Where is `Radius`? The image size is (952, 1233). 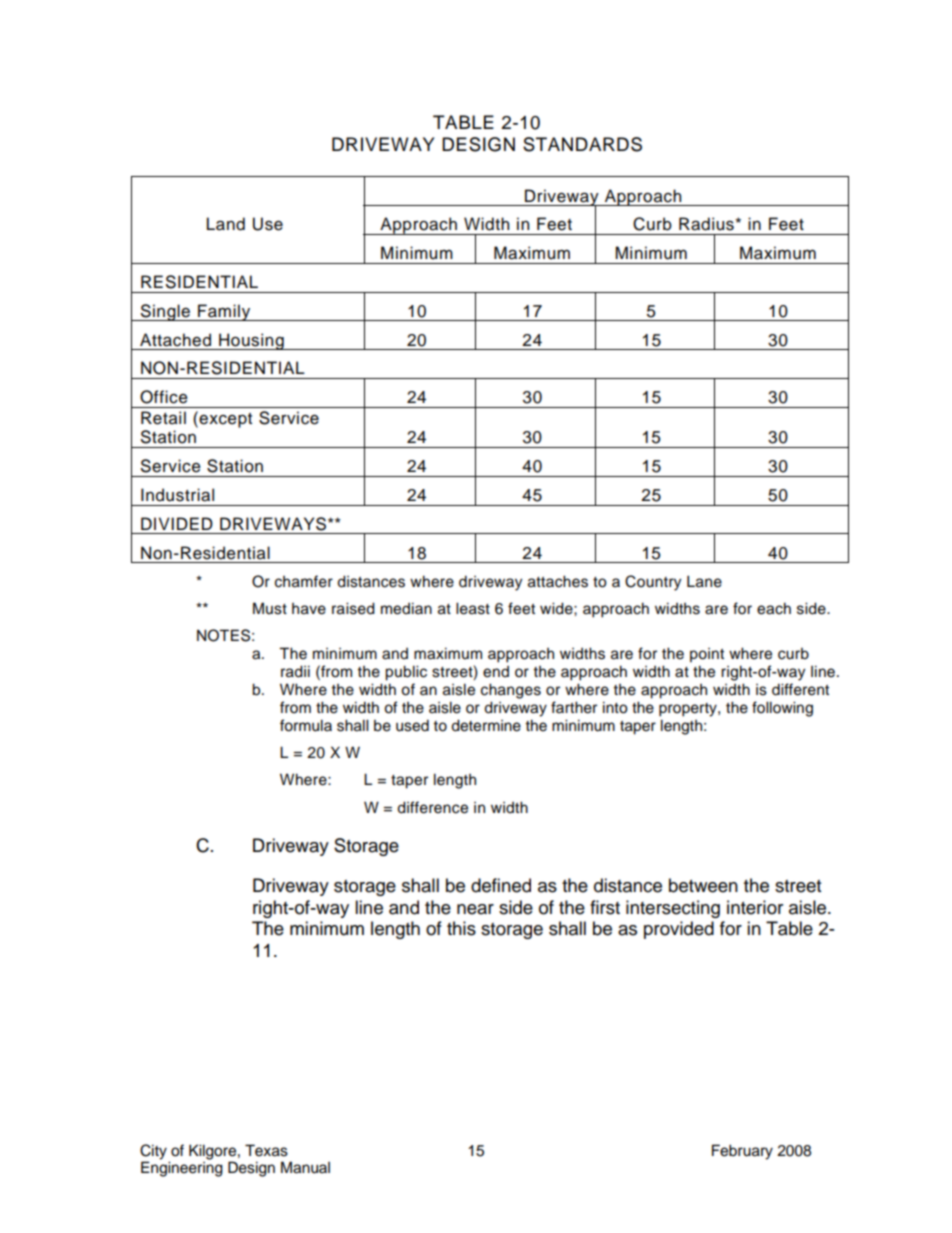 Radius is located at coordinates (707, 224).
